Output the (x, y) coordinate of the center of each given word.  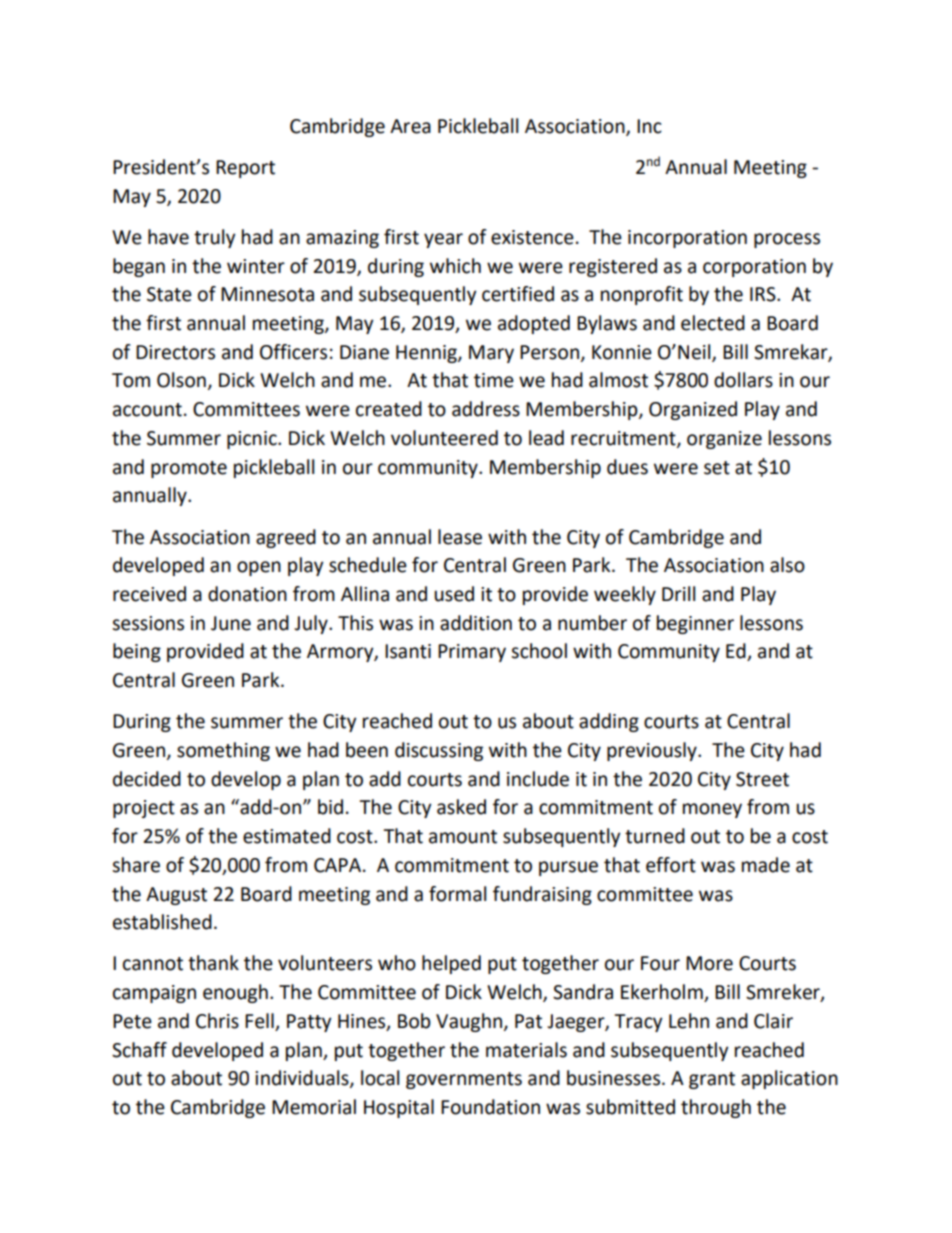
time (494, 380)
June (231, 623)
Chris (217, 1021)
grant (712, 1080)
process (787, 240)
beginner (695, 624)
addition (476, 623)
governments (464, 1080)
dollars (743, 380)
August (176, 896)
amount (463, 837)
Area (410, 126)
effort (671, 865)
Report (245, 169)
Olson (181, 380)
